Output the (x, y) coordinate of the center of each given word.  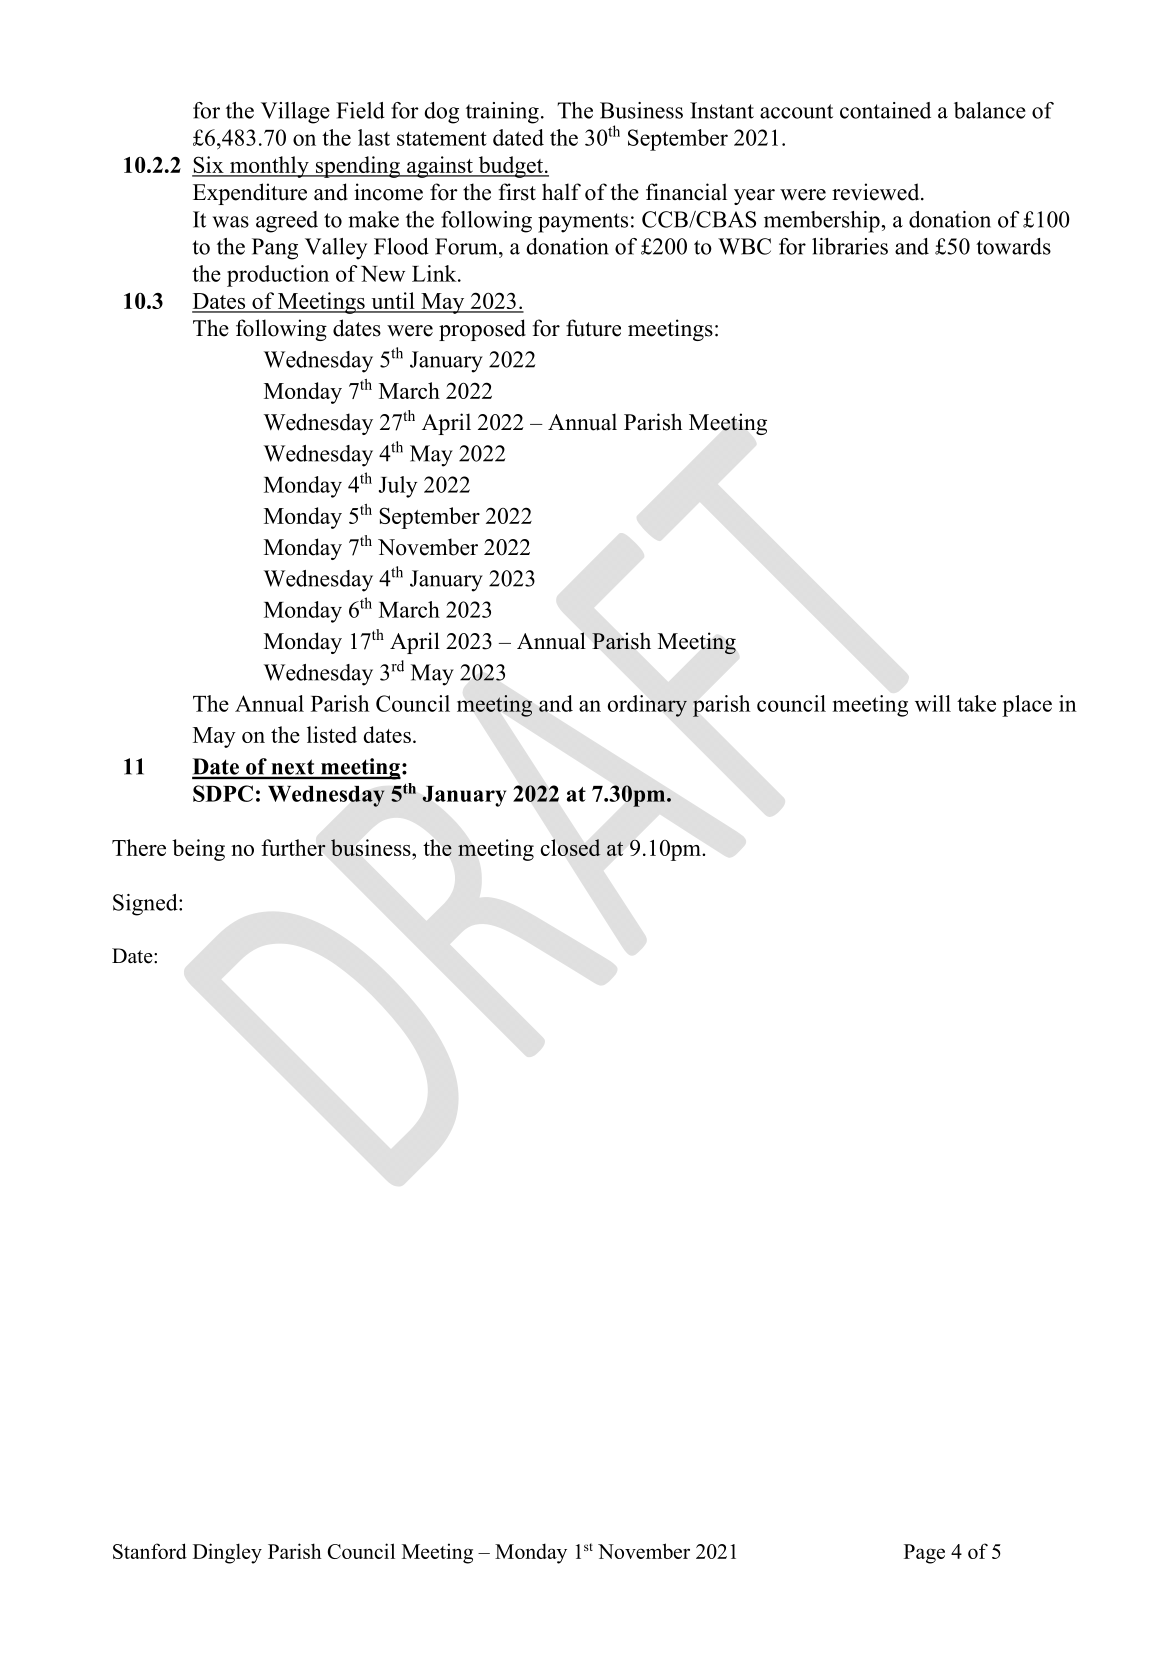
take (976, 703)
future (593, 328)
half (561, 191)
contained (885, 110)
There (139, 847)
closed (570, 847)
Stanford (150, 1551)
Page (924, 1554)
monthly (269, 167)
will (933, 703)
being (198, 850)
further (293, 847)
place (1027, 706)
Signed (146, 905)
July (398, 487)
